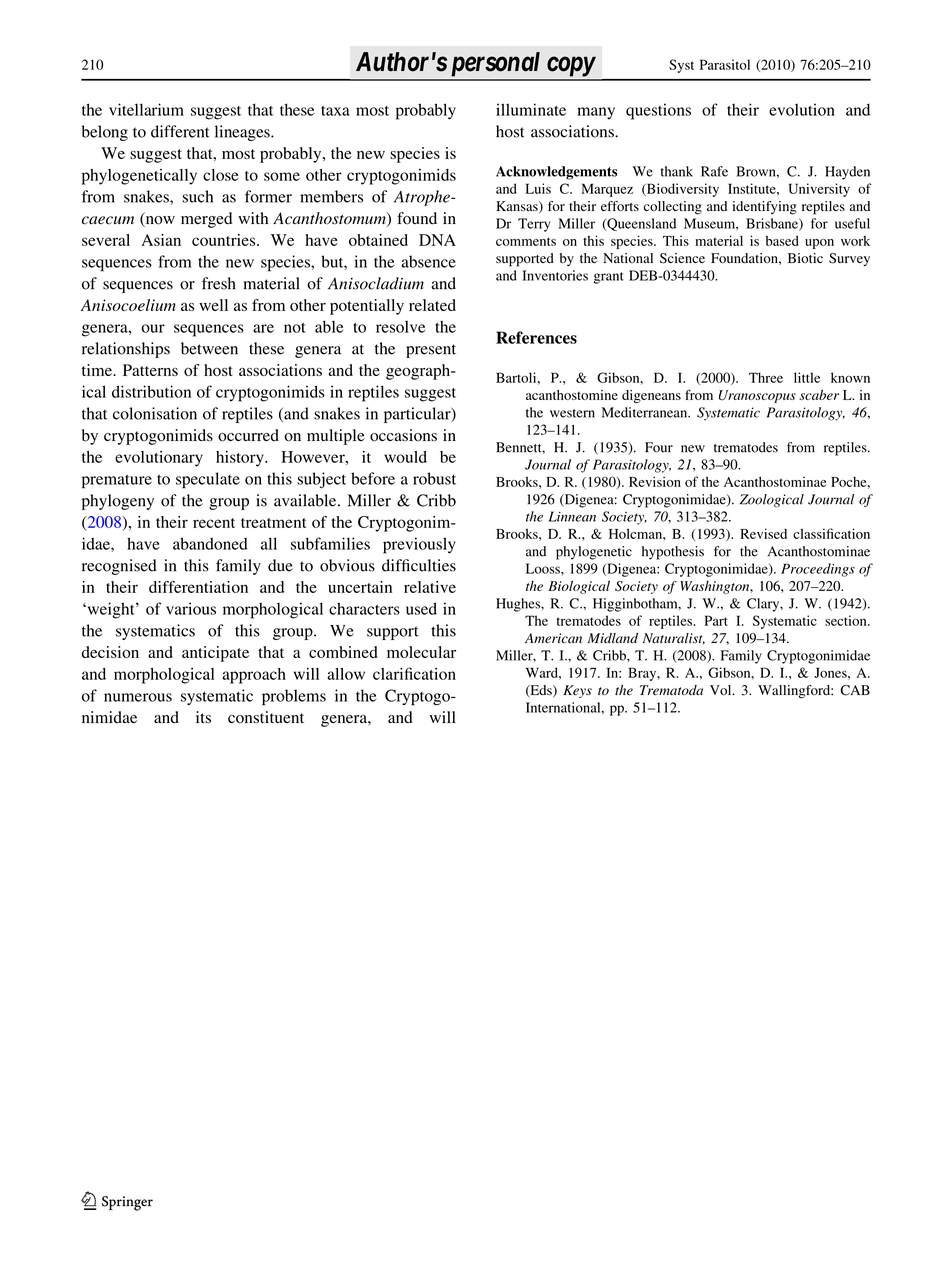 The height and width of the screenshot is (1284, 952). Describe the element at coordinates (203, 717) in the screenshot. I see `its` at that location.
